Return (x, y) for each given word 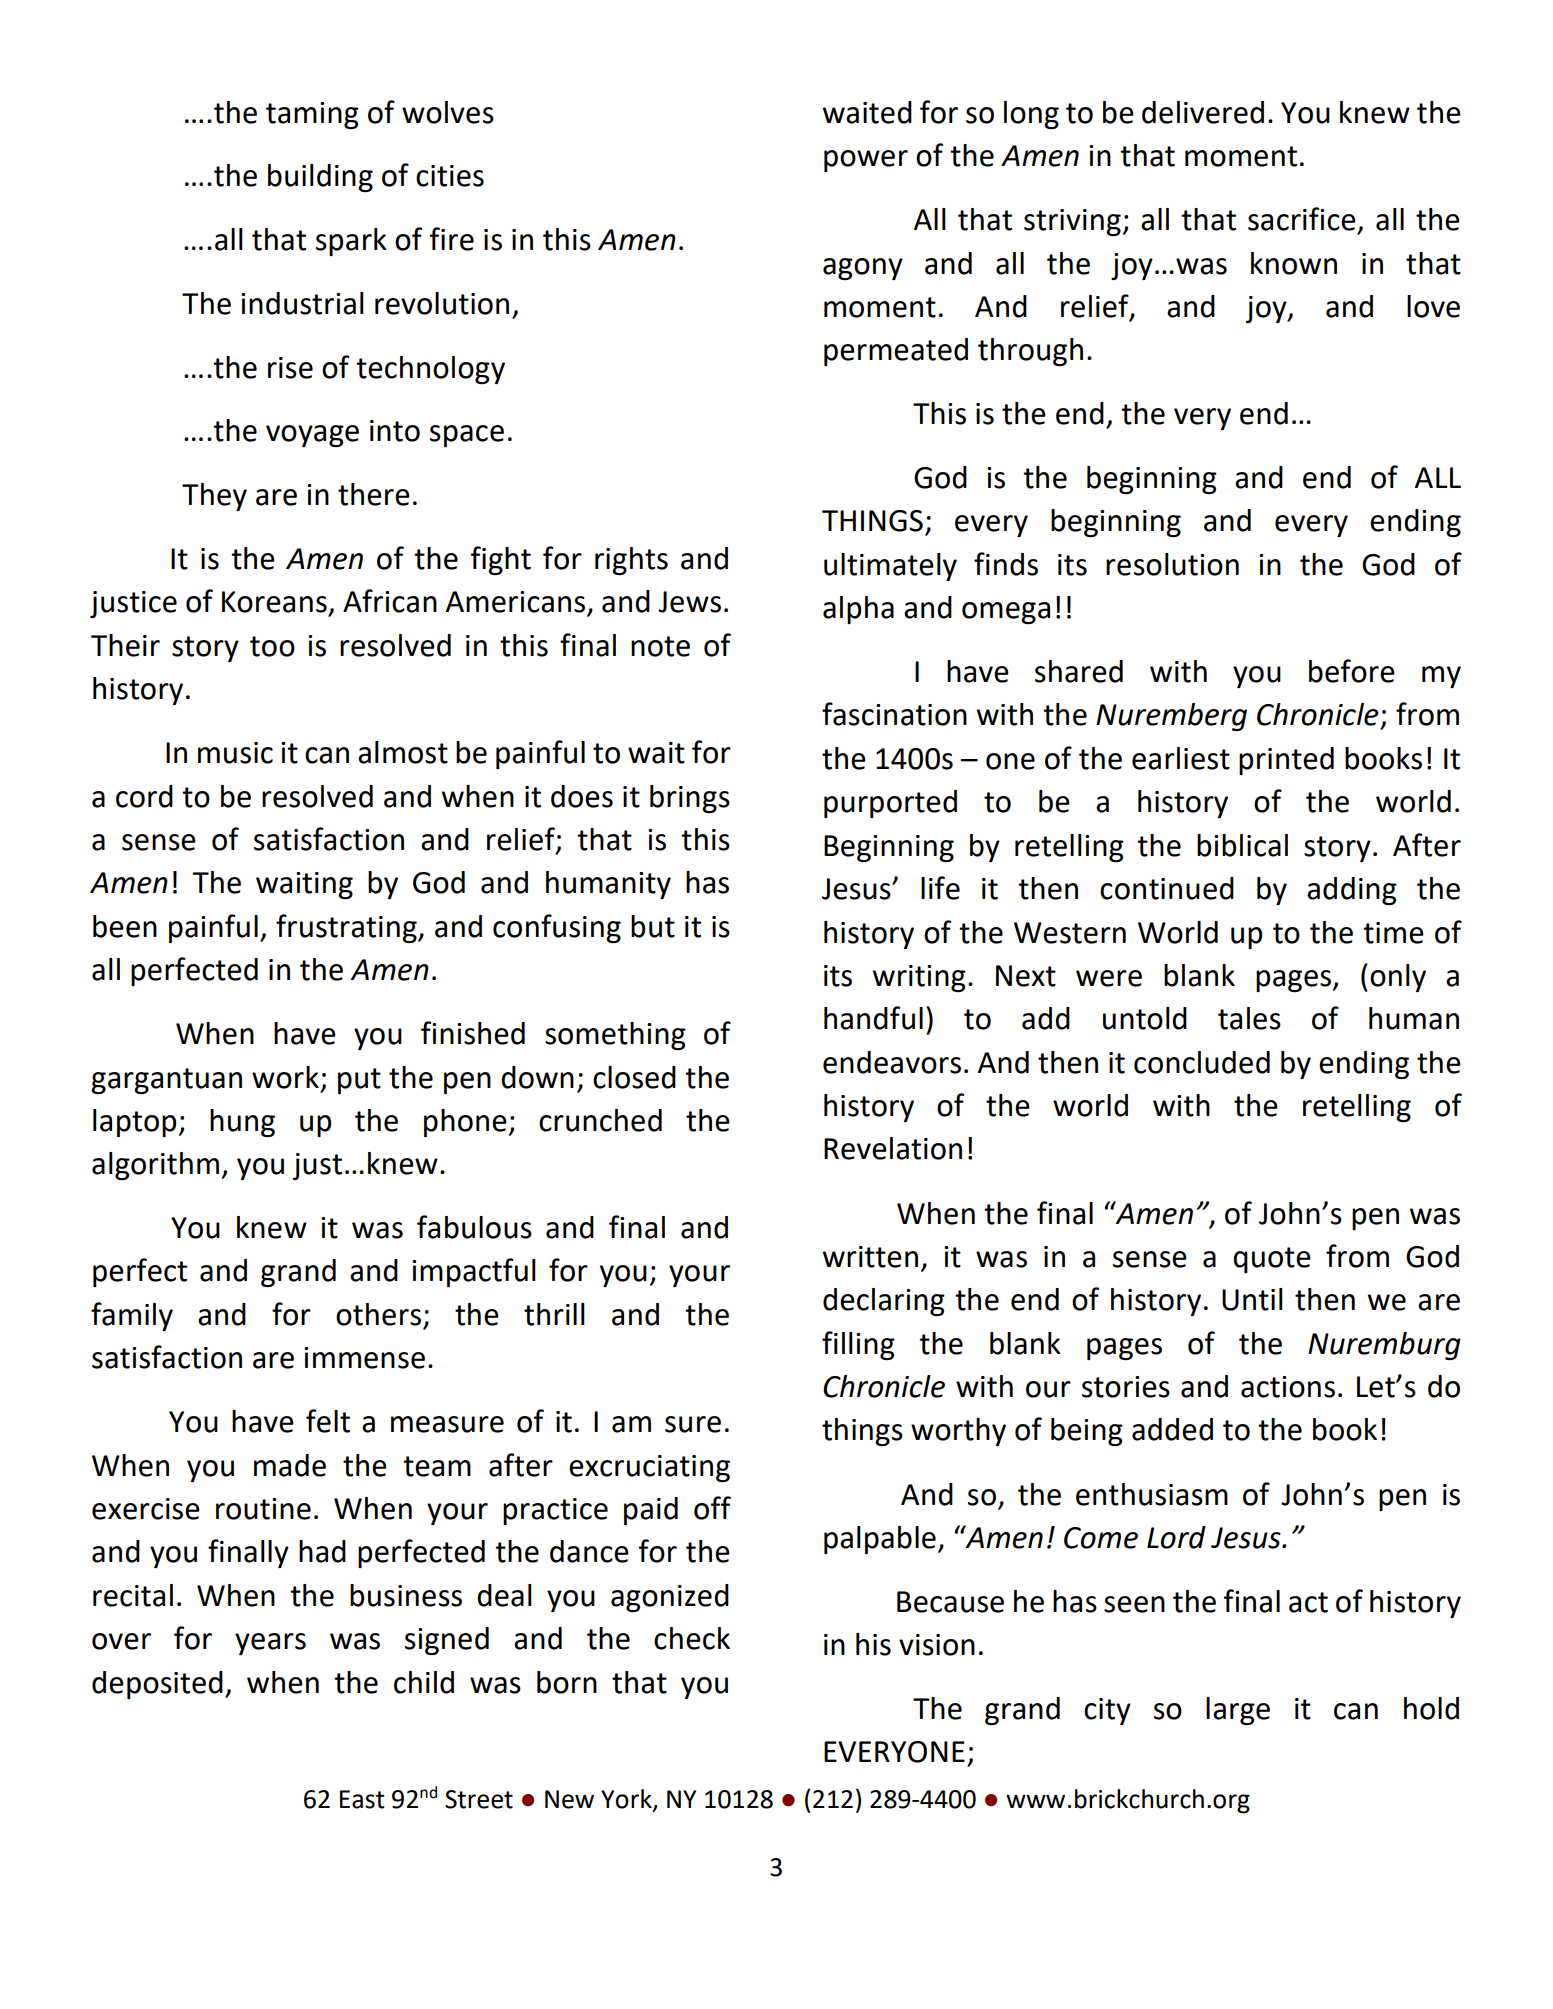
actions (1288, 1387)
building (320, 178)
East (362, 1799)
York (627, 1799)
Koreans (274, 602)
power (866, 161)
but (653, 926)
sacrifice (1302, 219)
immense (364, 1358)
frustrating (347, 928)
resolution (1172, 564)
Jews (689, 602)
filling (858, 1345)
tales (1249, 1018)
